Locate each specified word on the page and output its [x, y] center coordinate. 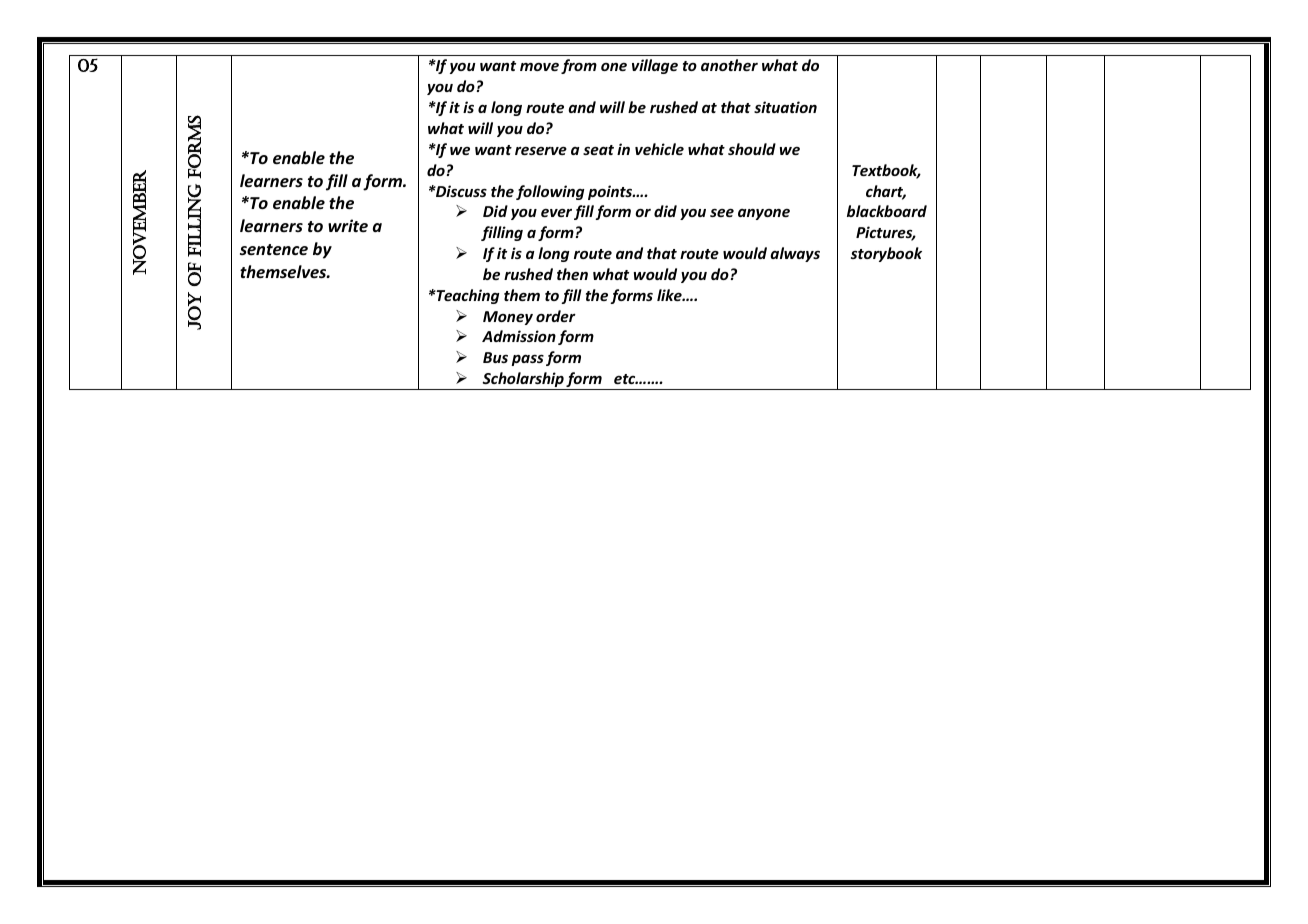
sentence [274, 250]
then [572, 274]
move [539, 67]
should [752, 149]
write [348, 225]
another [729, 65]
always [795, 254]
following [550, 192]
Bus [495, 357]
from [579, 66]
